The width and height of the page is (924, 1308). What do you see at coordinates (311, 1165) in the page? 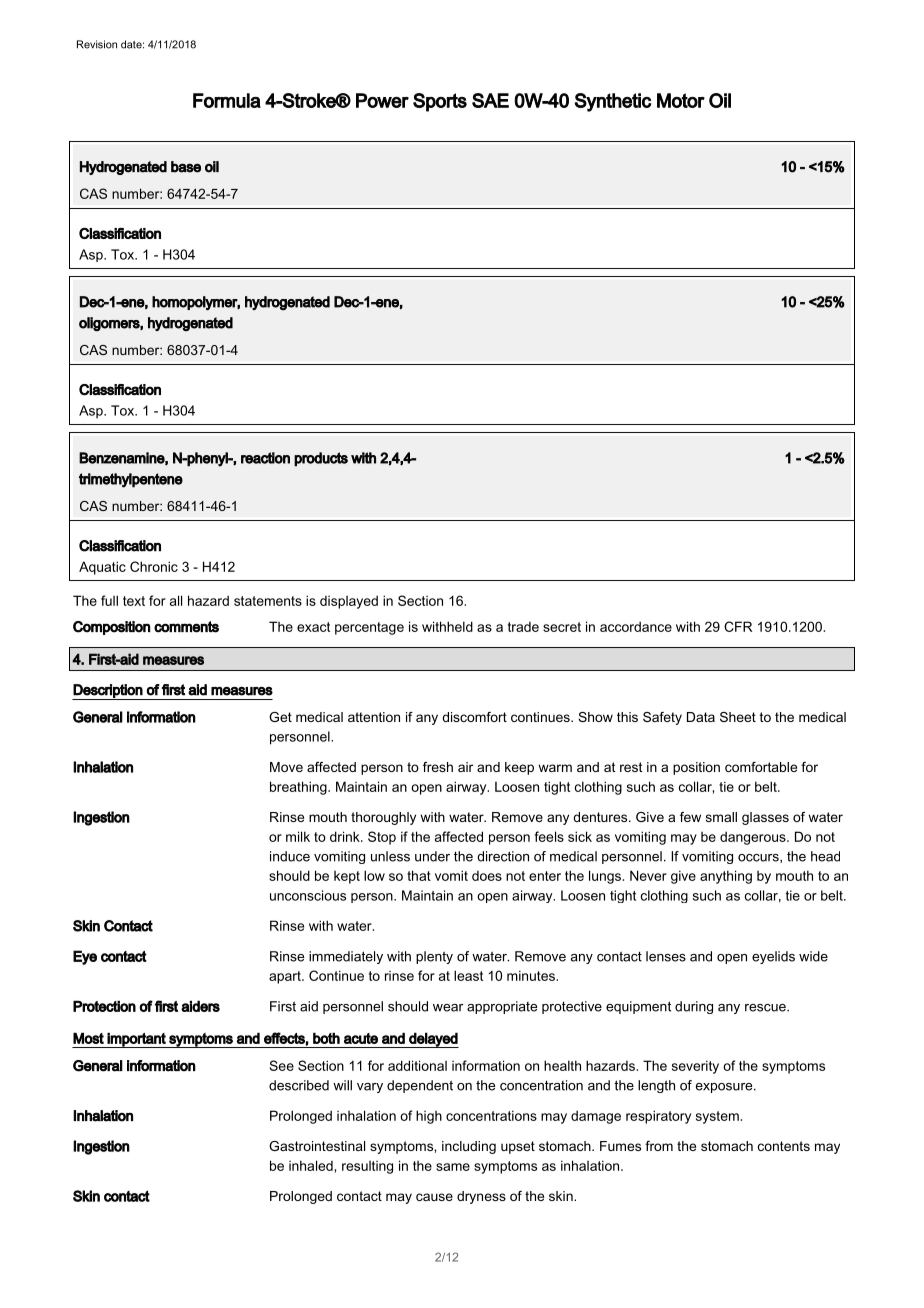
I see `inhaled` at bounding box center [311, 1165].
